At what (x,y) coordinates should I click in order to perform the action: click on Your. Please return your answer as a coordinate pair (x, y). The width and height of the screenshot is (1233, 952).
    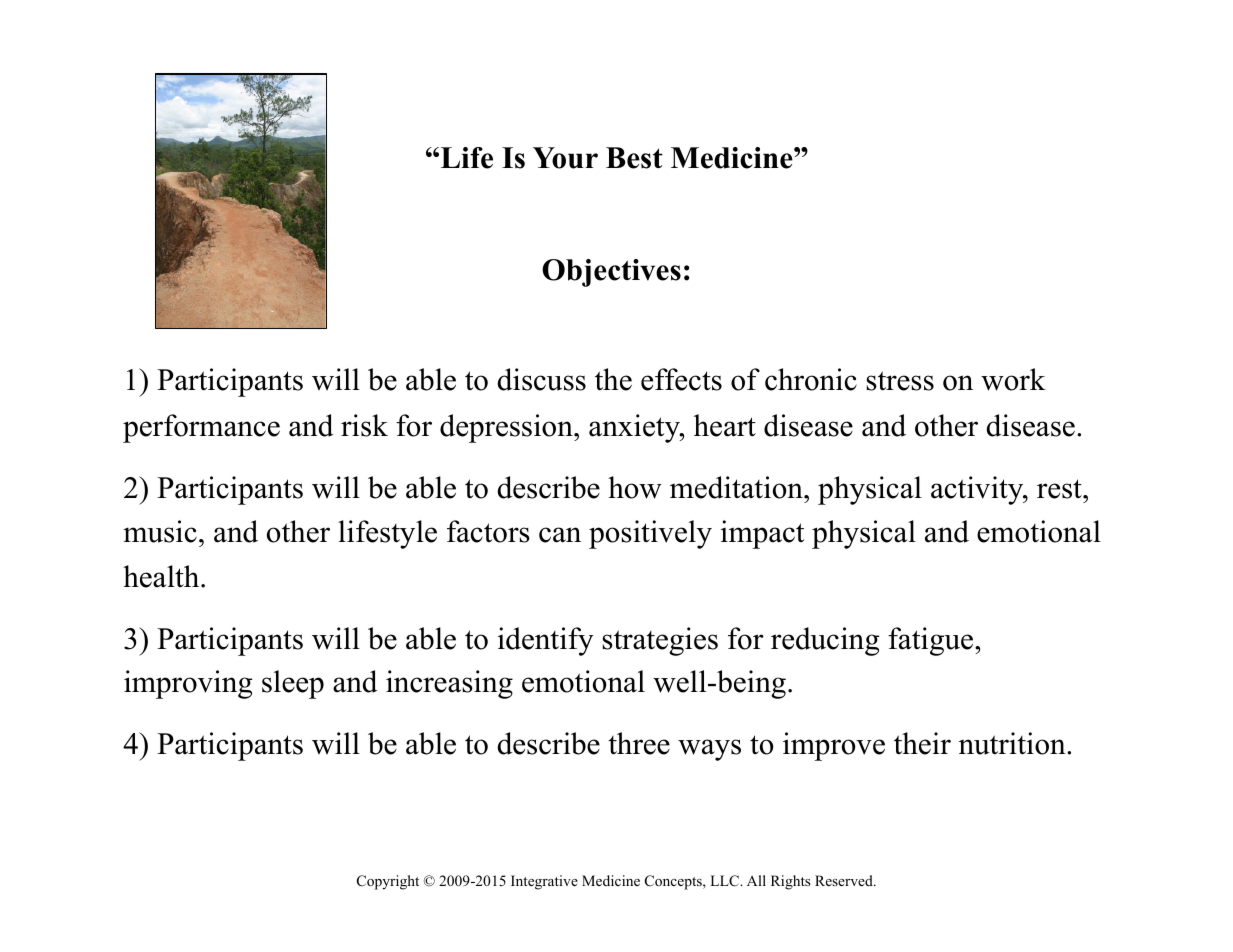
    Looking at the image, I should click on (565, 158).
